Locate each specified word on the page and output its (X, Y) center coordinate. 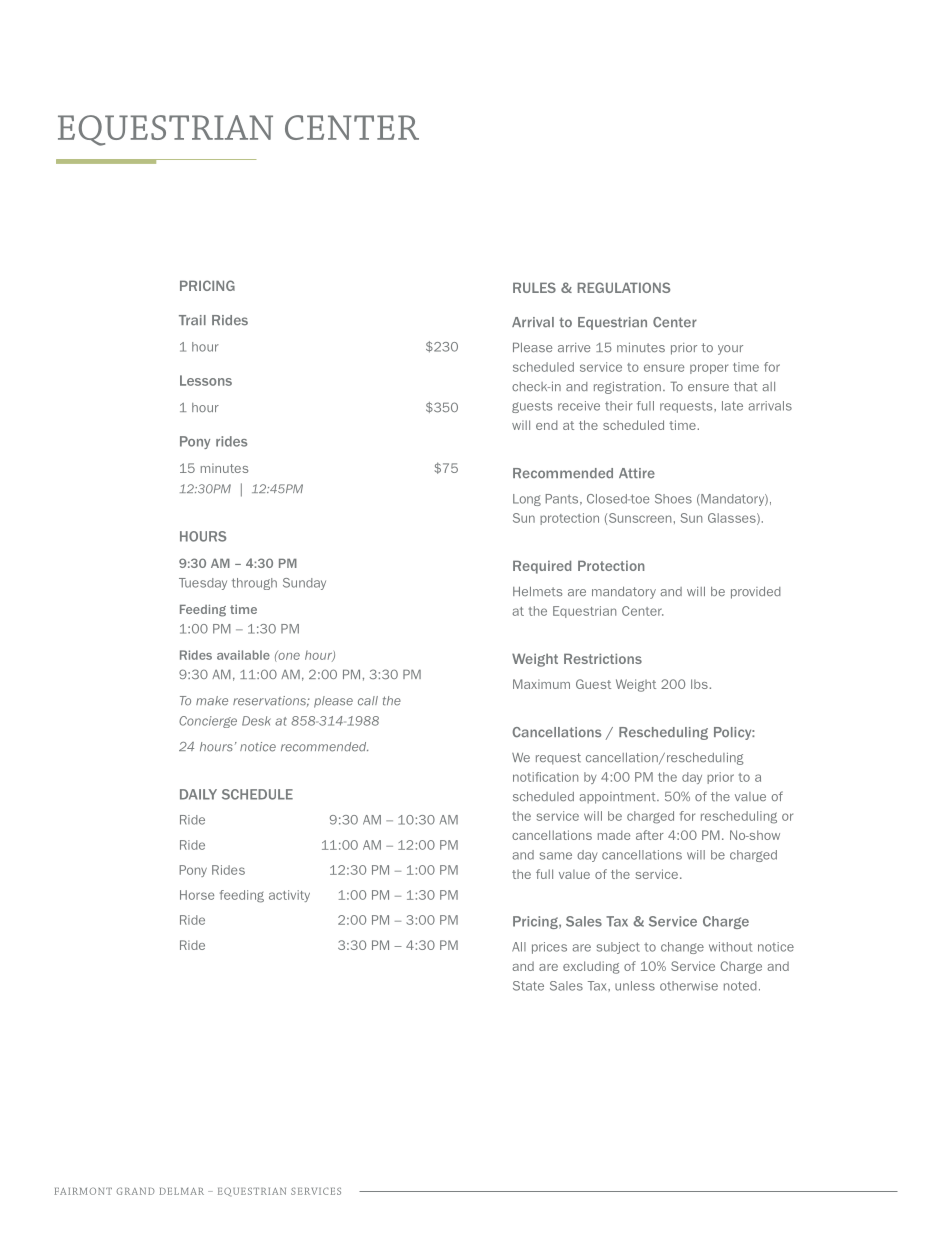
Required (542, 567)
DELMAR (181, 1191)
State (528, 986)
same (556, 856)
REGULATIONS (624, 287)
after (650, 835)
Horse (197, 895)
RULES (534, 287)
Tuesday (203, 584)
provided (756, 593)
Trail (192, 320)
